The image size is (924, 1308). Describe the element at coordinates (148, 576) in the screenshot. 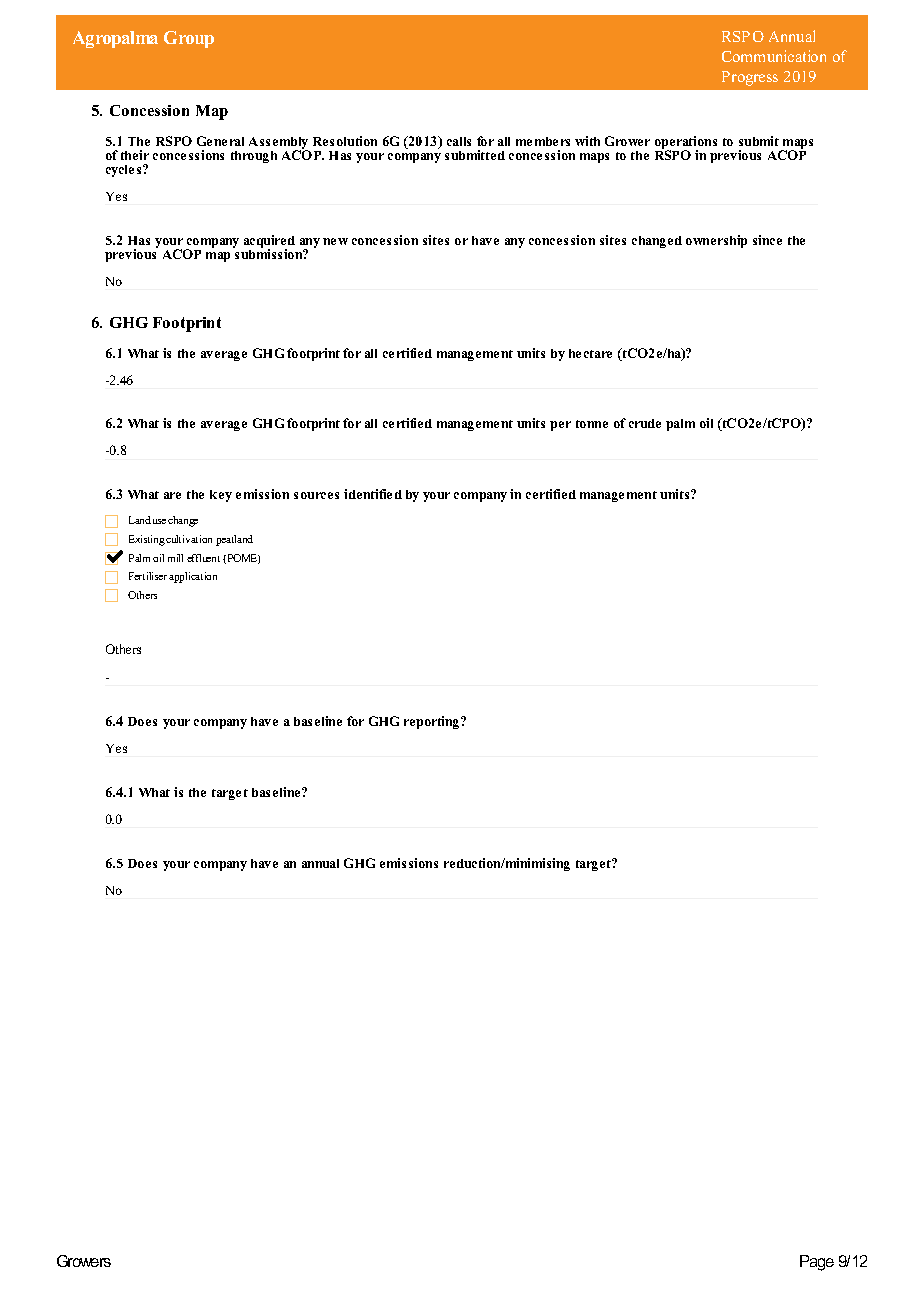

I see `Fertiliser` at that location.
